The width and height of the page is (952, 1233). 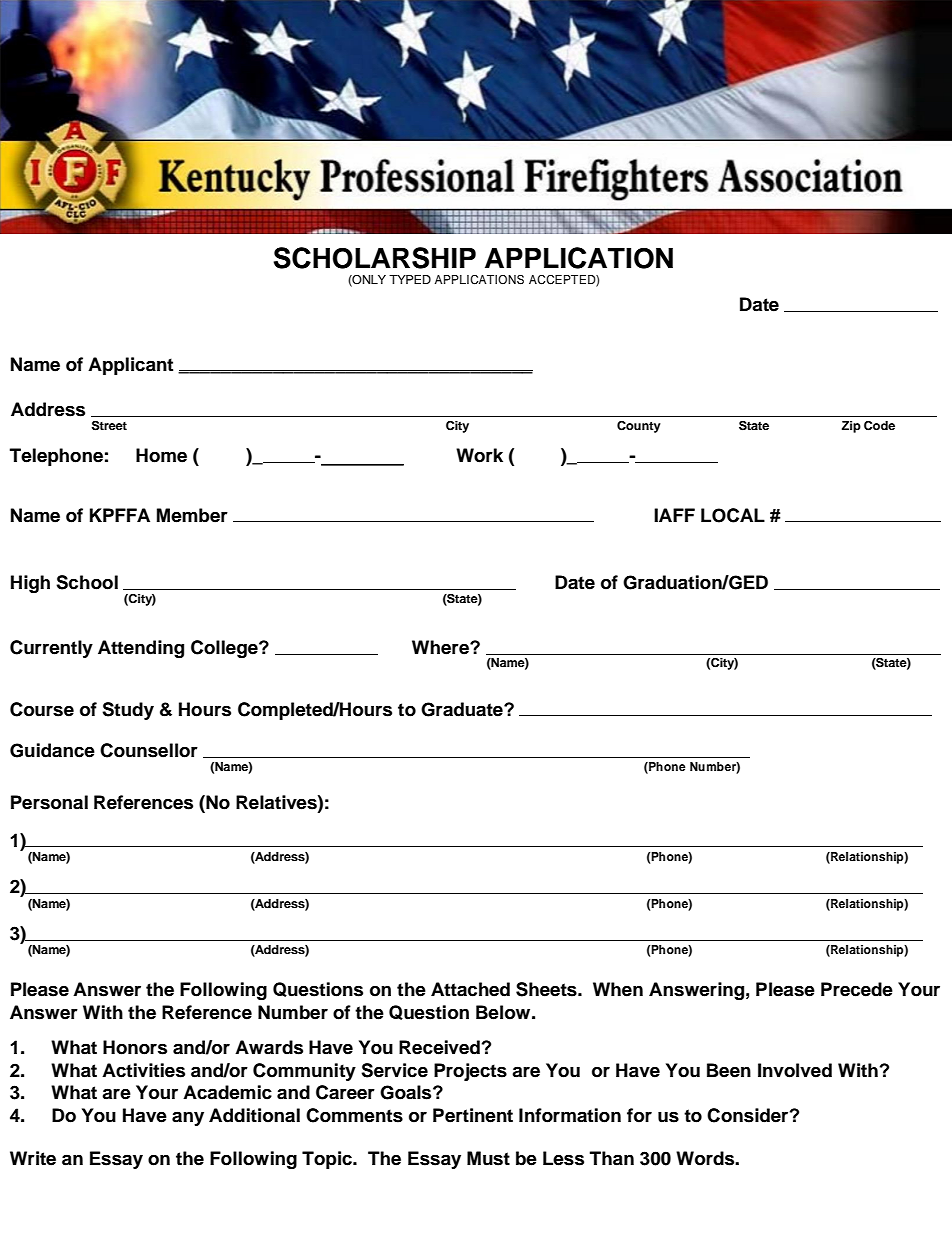 What do you see at coordinates (473, 1115) in the page?
I see `Pertinent` at bounding box center [473, 1115].
